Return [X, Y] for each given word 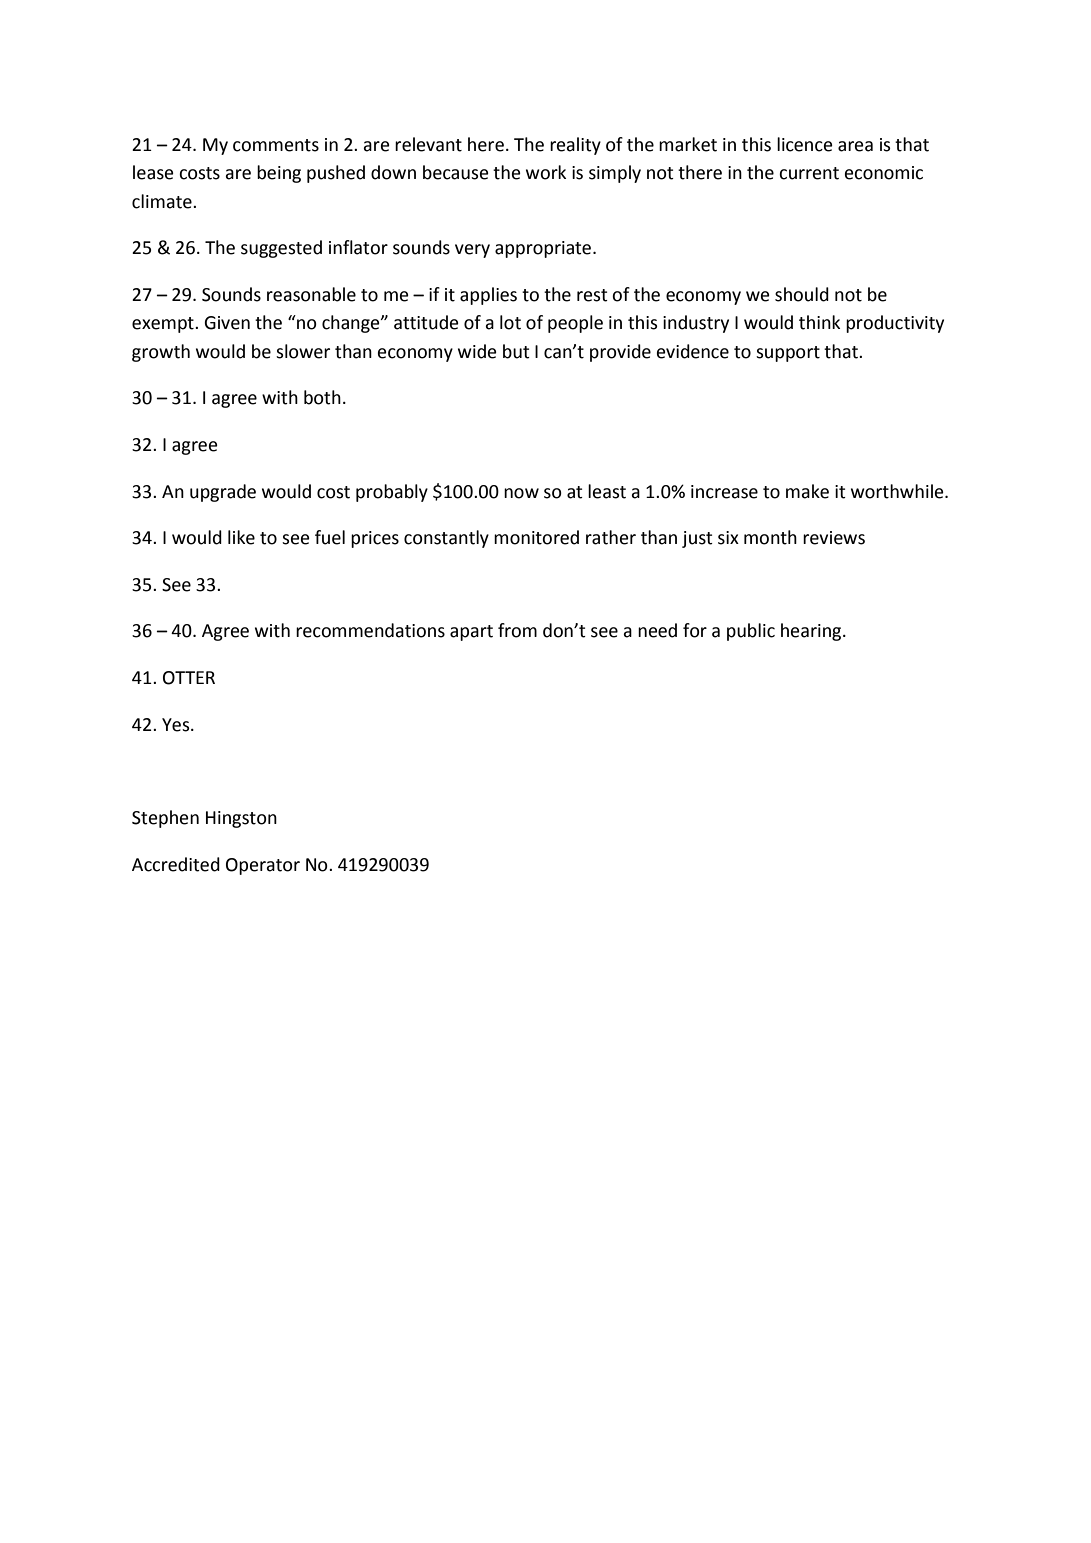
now [521, 493]
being [279, 174]
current [809, 173]
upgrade [223, 493]
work [546, 172]
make [807, 491]
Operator [263, 866]
